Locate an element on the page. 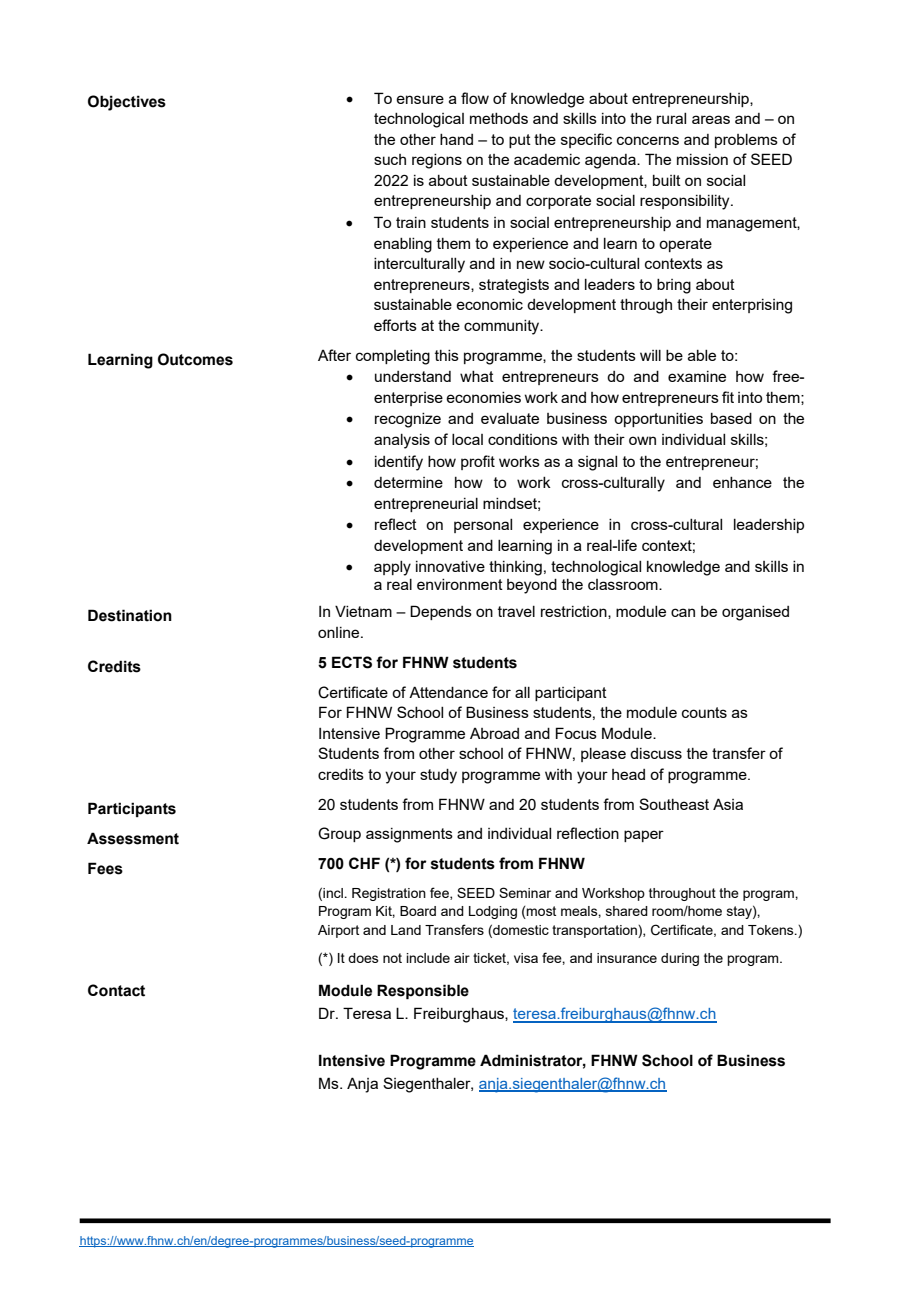 Image resolution: width=924 pixels, height=1308 pixels. Objectives is located at coordinates (127, 103).
